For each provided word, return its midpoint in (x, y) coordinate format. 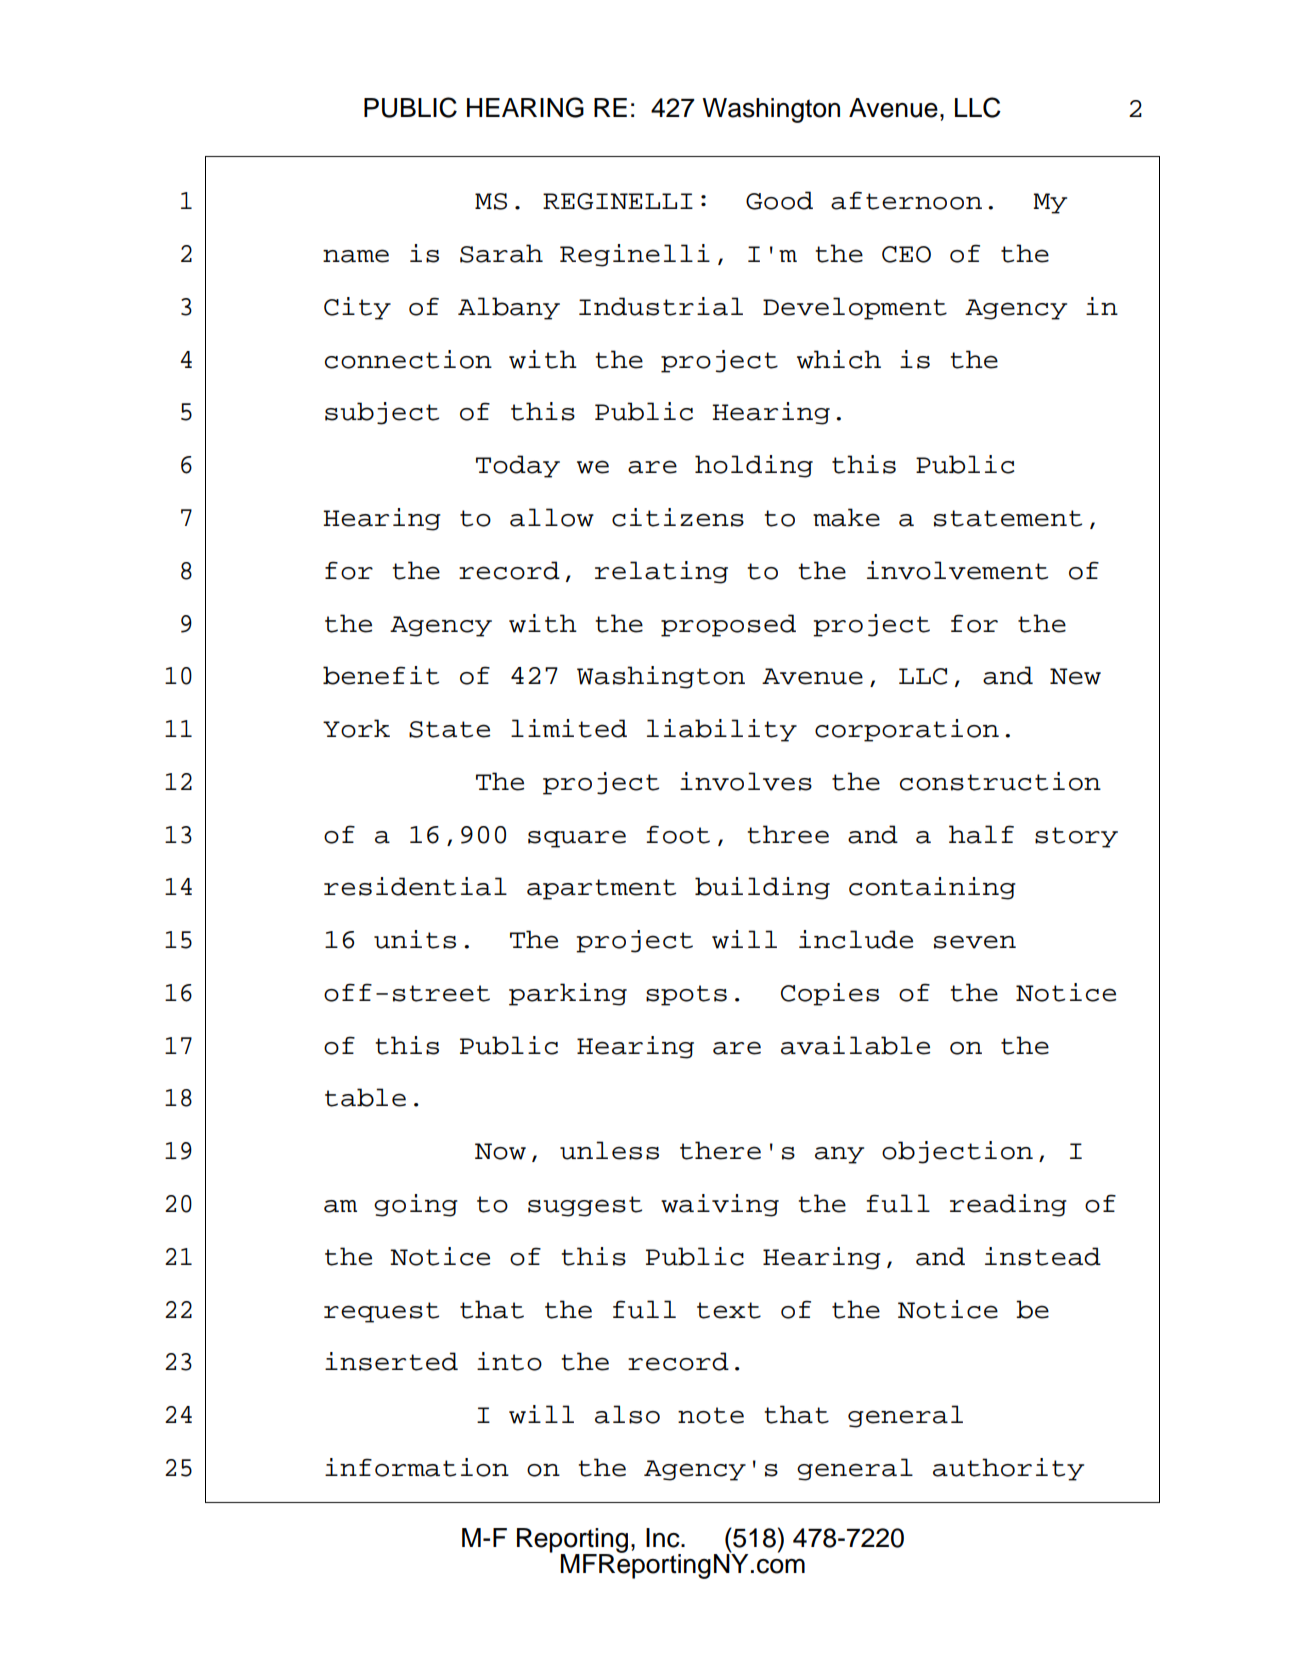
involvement (957, 570)
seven (975, 942)
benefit (381, 675)
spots (686, 995)
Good (779, 200)
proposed (728, 625)
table (365, 1097)
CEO (906, 254)
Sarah (501, 253)
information (417, 1467)
